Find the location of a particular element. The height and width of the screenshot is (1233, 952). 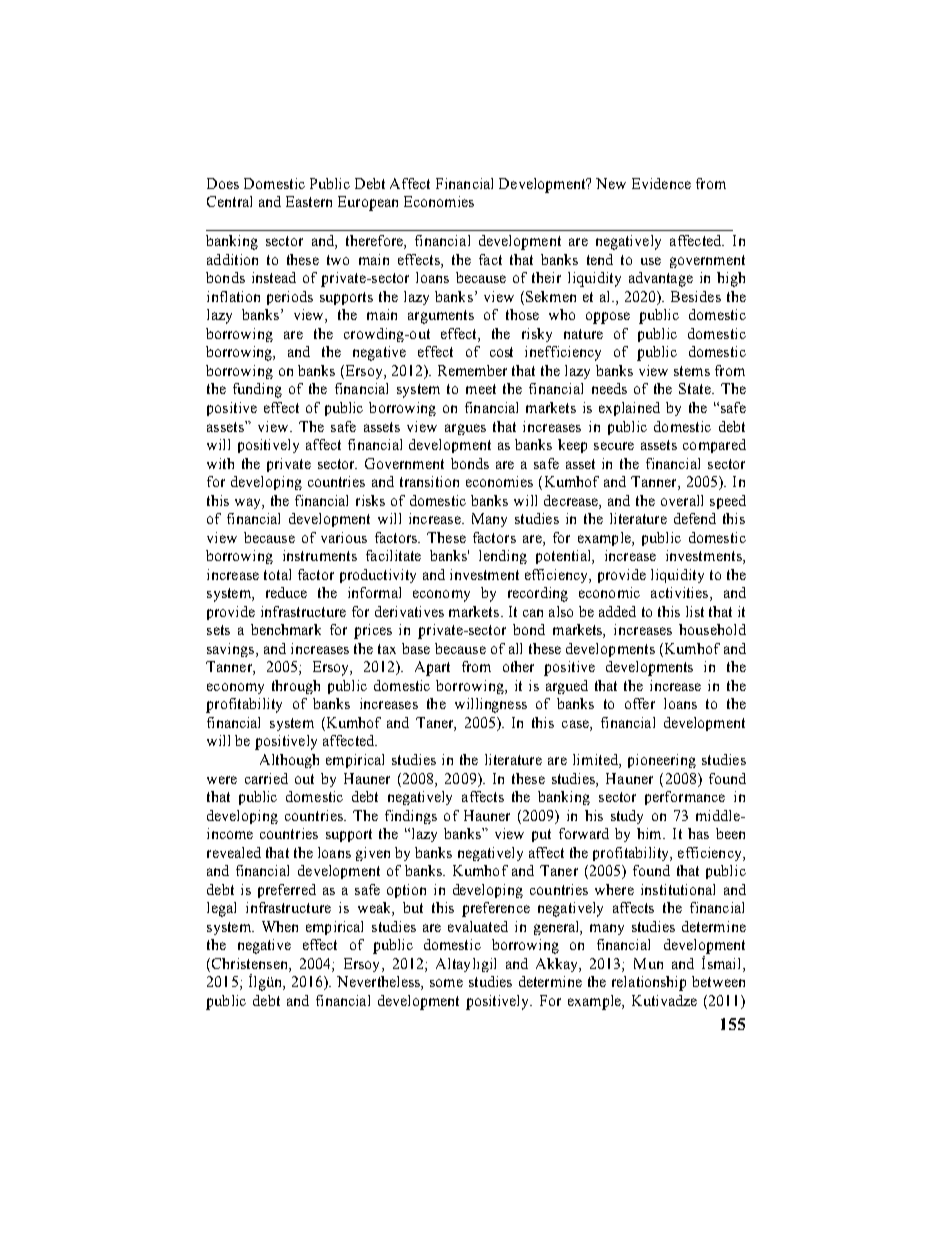

with is located at coordinates (220, 463).
